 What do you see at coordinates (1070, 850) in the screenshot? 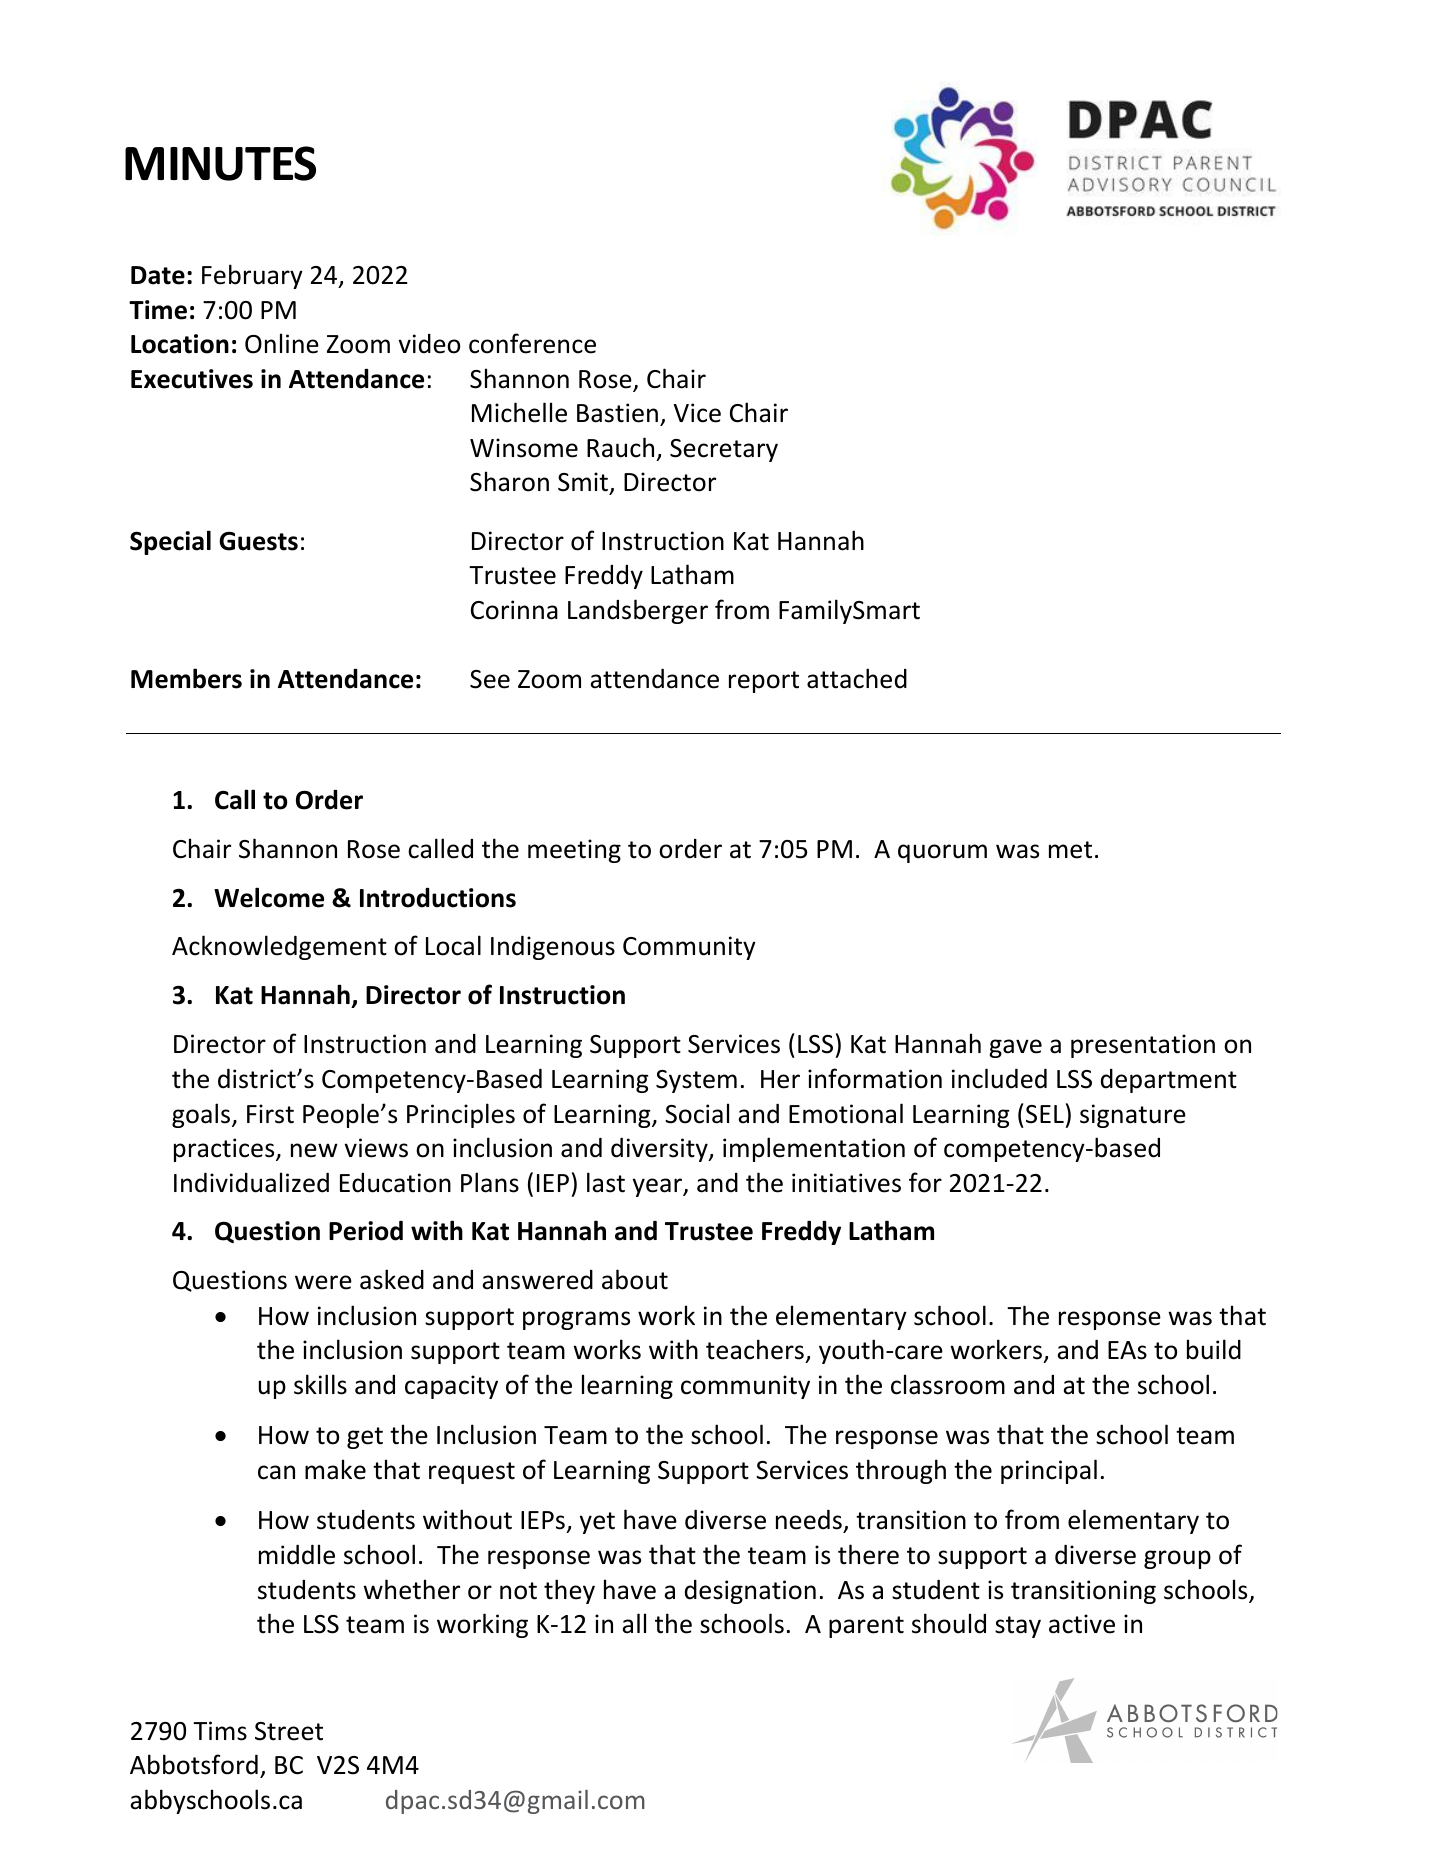
I see `met` at bounding box center [1070, 850].
